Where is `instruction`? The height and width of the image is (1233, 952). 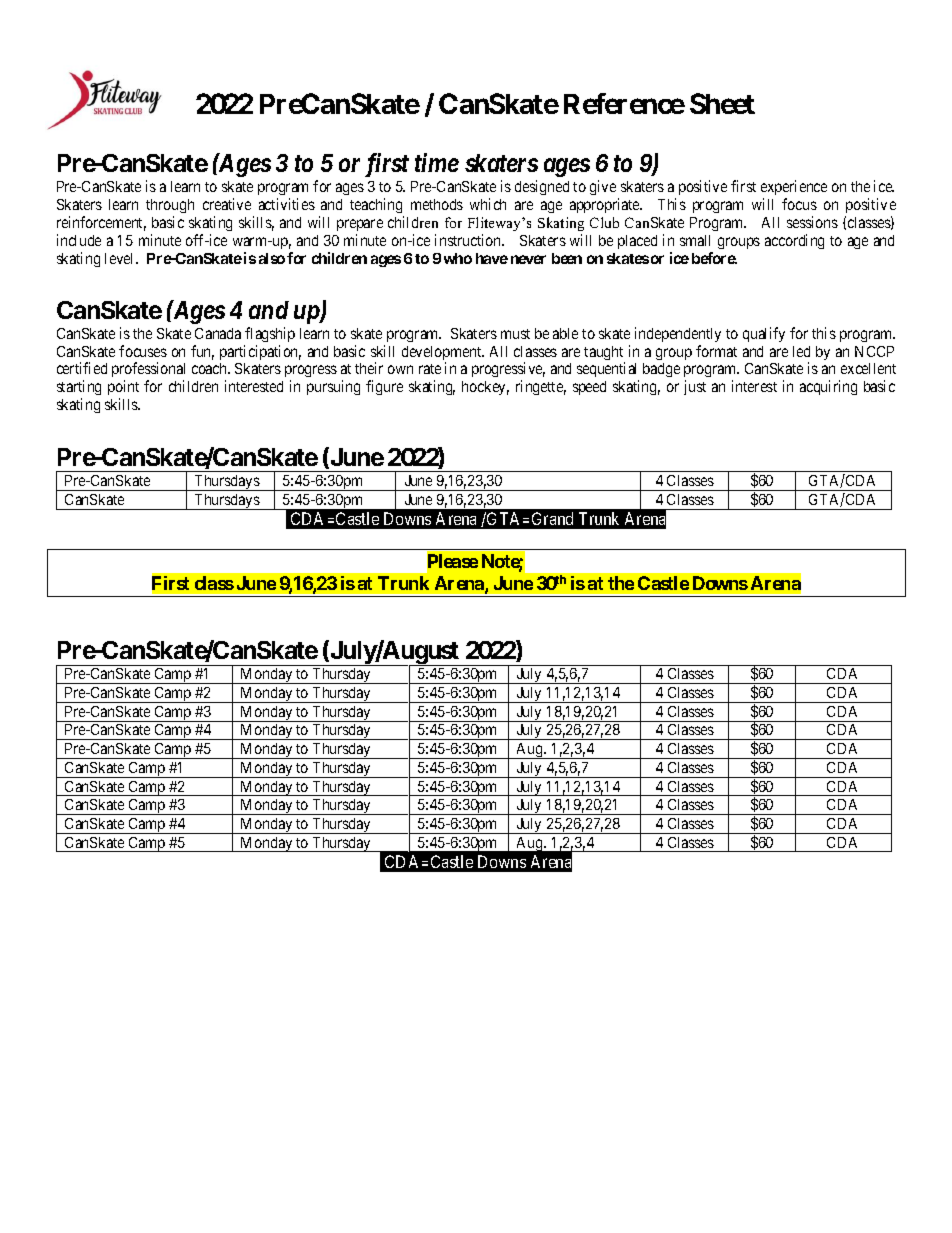
instruction is located at coordinates (469, 240).
